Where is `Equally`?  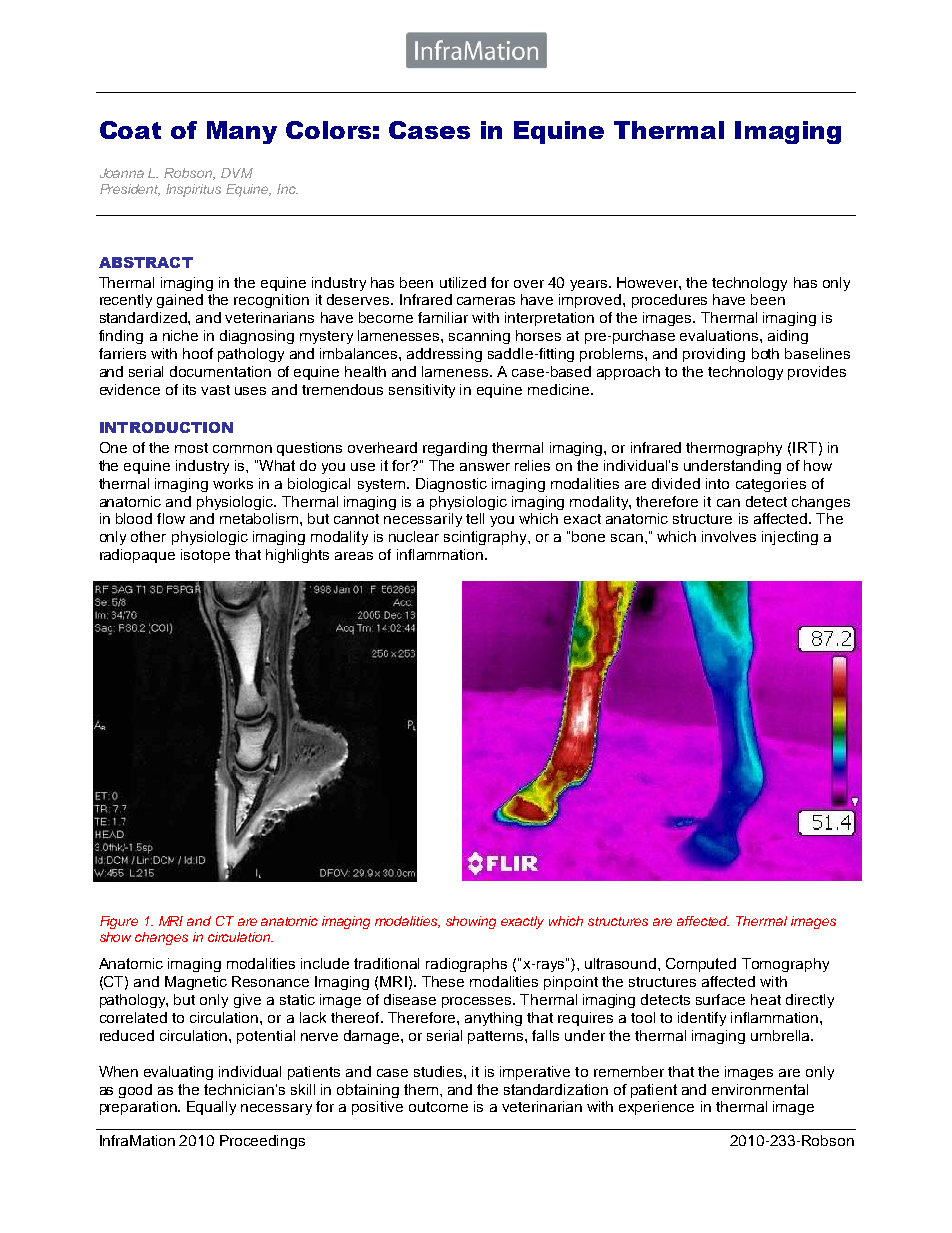
Equally is located at coordinates (211, 1108).
